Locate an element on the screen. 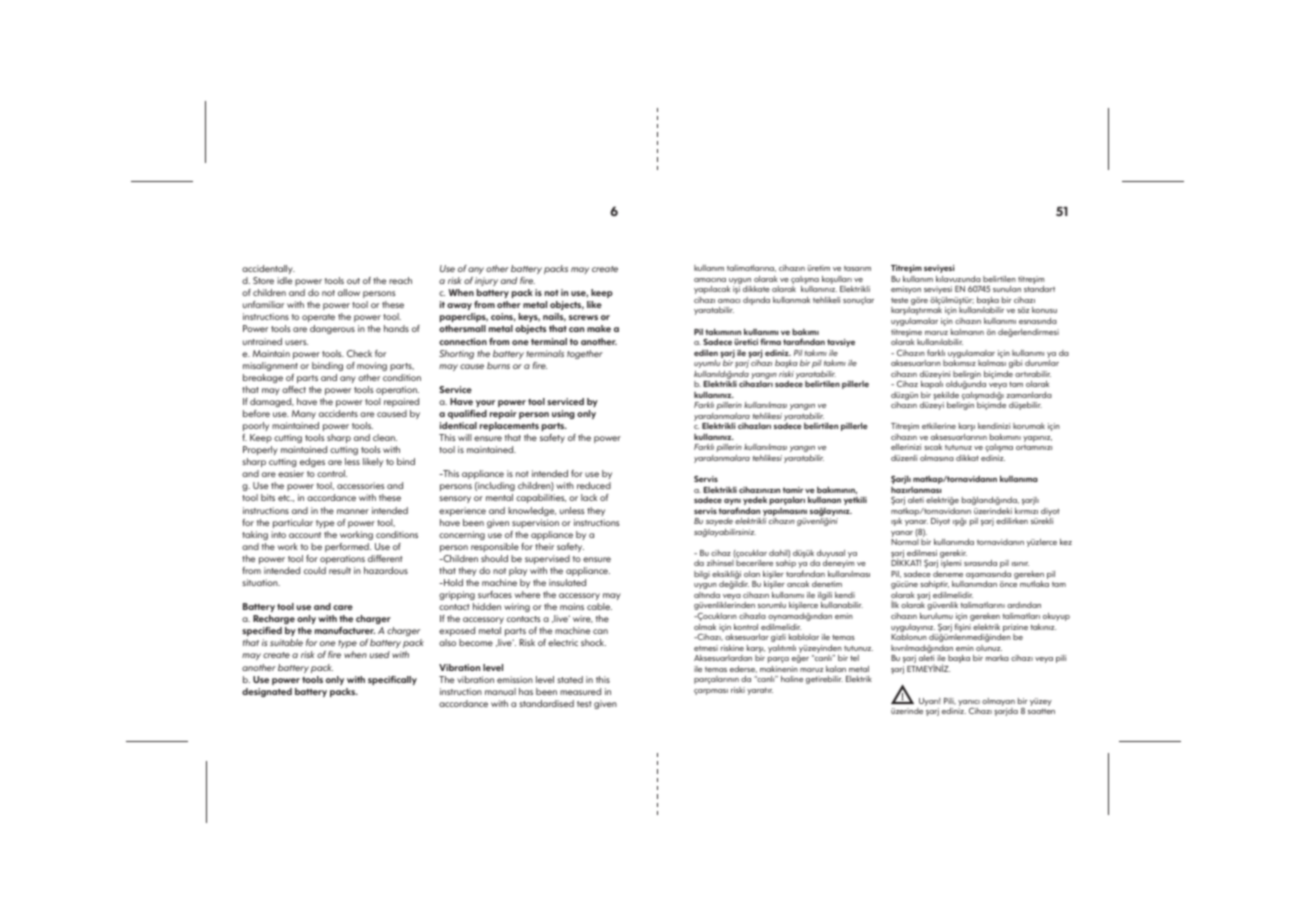  using is located at coordinates (563, 414).
